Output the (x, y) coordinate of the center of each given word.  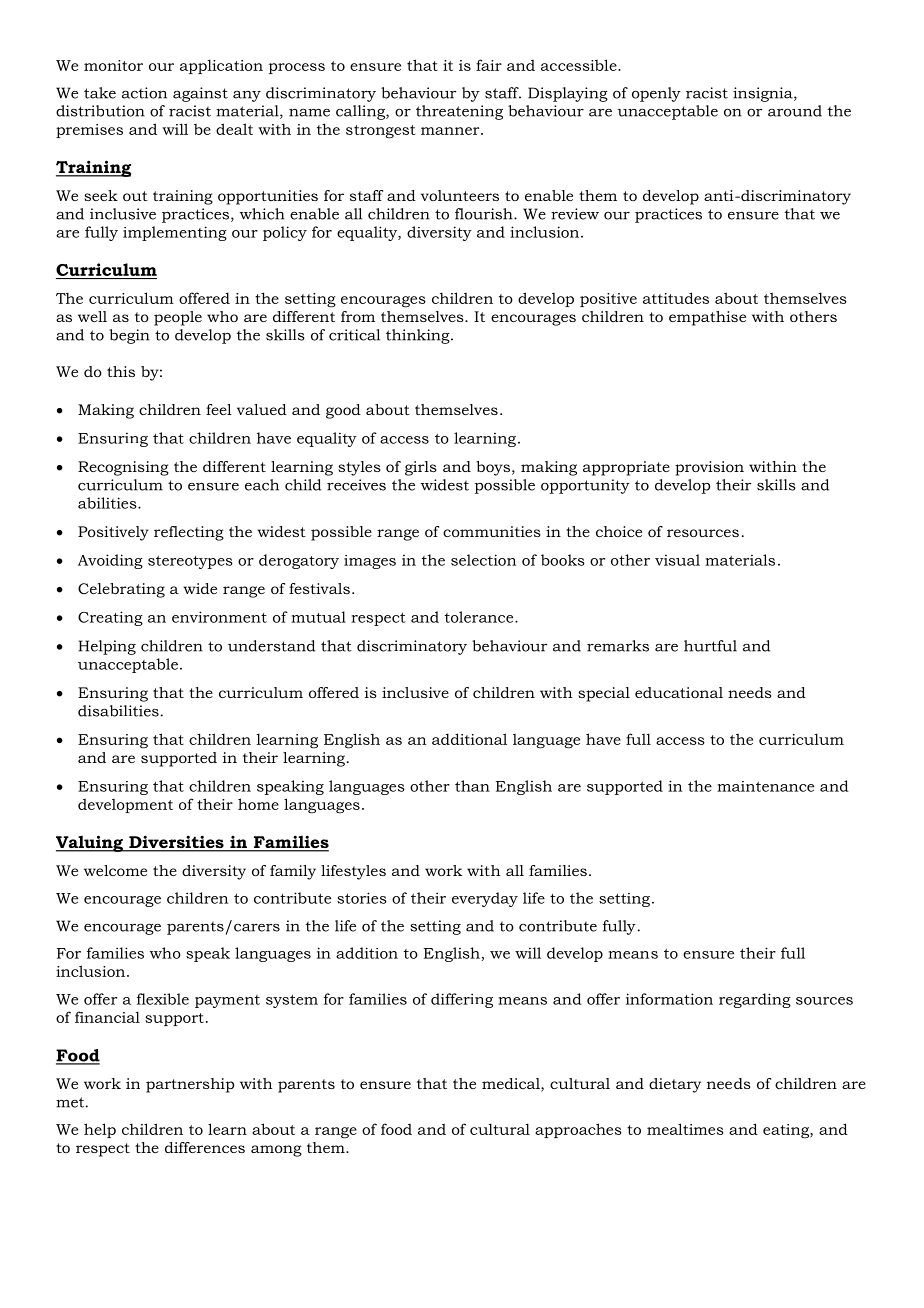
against (200, 94)
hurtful (710, 646)
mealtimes (685, 1129)
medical (512, 1085)
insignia (764, 94)
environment (219, 617)
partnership (190, 1085)
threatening (459, 112)
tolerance (480, 617)
